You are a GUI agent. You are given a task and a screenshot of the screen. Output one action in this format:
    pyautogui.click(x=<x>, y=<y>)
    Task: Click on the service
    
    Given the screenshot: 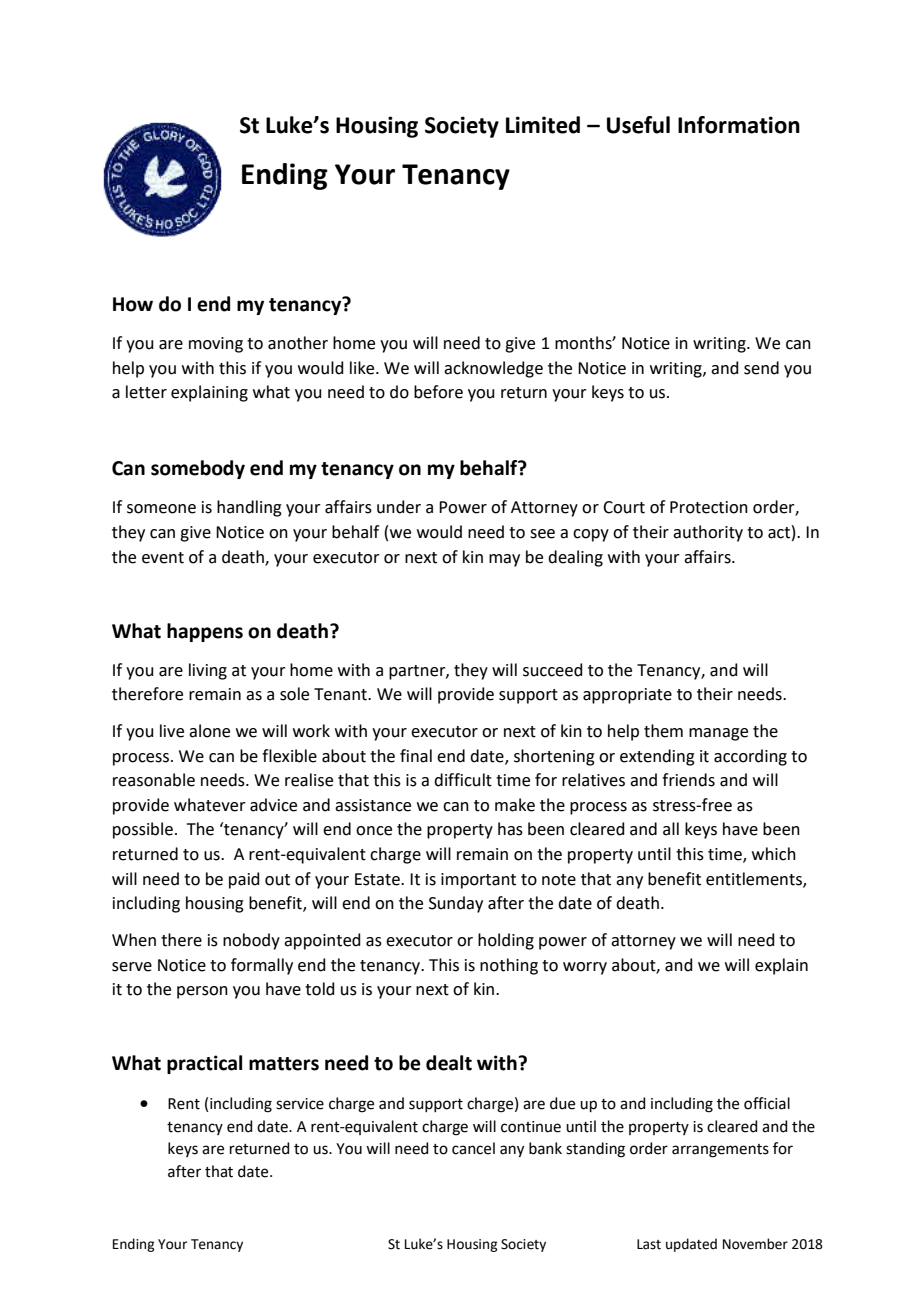 What is the action you would take?
    pyautogui.click(x=300, y=1104)
